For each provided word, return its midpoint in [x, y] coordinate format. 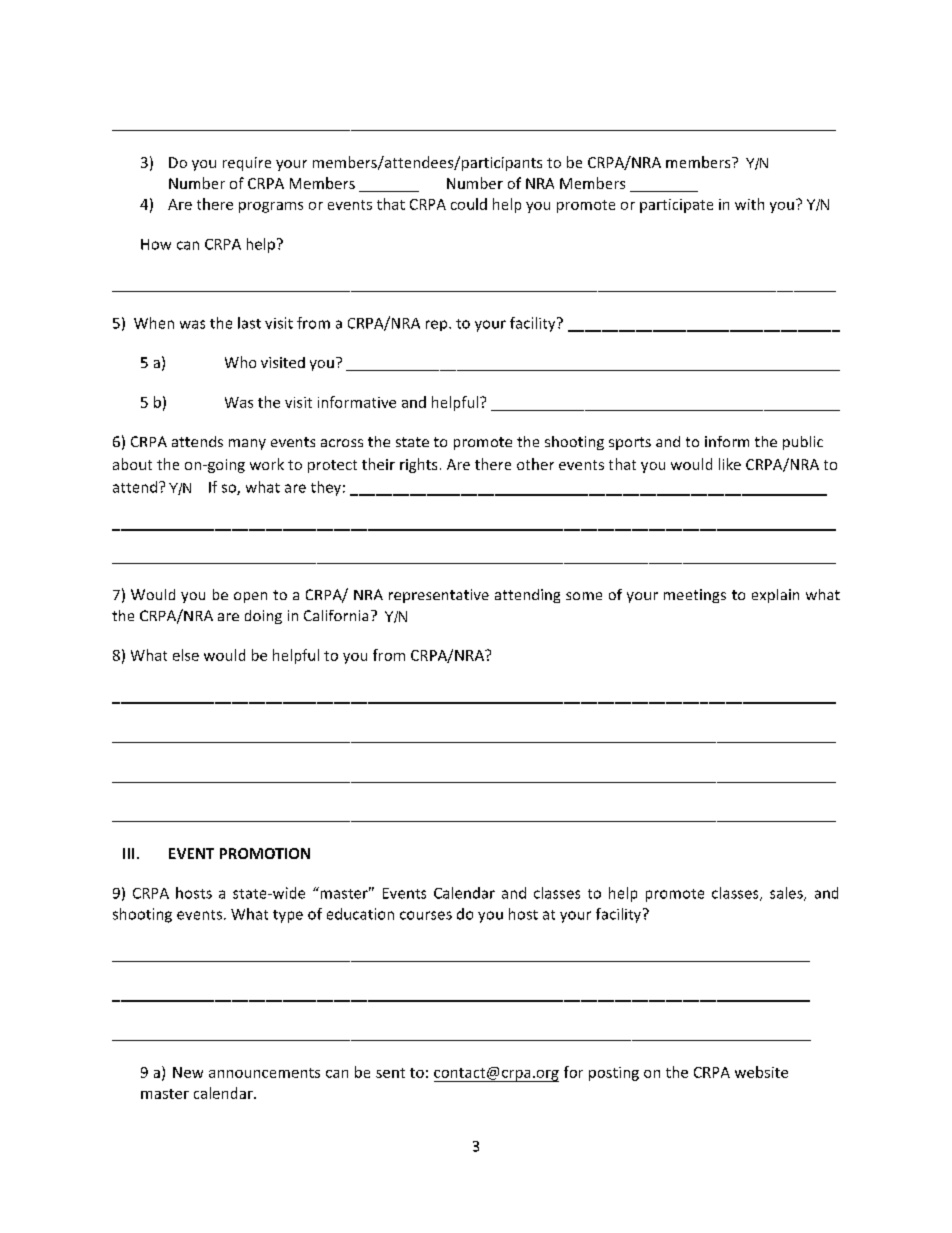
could [469, 204]
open [250, 597]
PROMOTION [265, 853]
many [247, 444]
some [584, 596]
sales [787, 894]
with [749, 204]
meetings [695, 596]
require [247, 164]
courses [426, 915]
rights [418, 465]
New [188, 1072]
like [730, 464]
